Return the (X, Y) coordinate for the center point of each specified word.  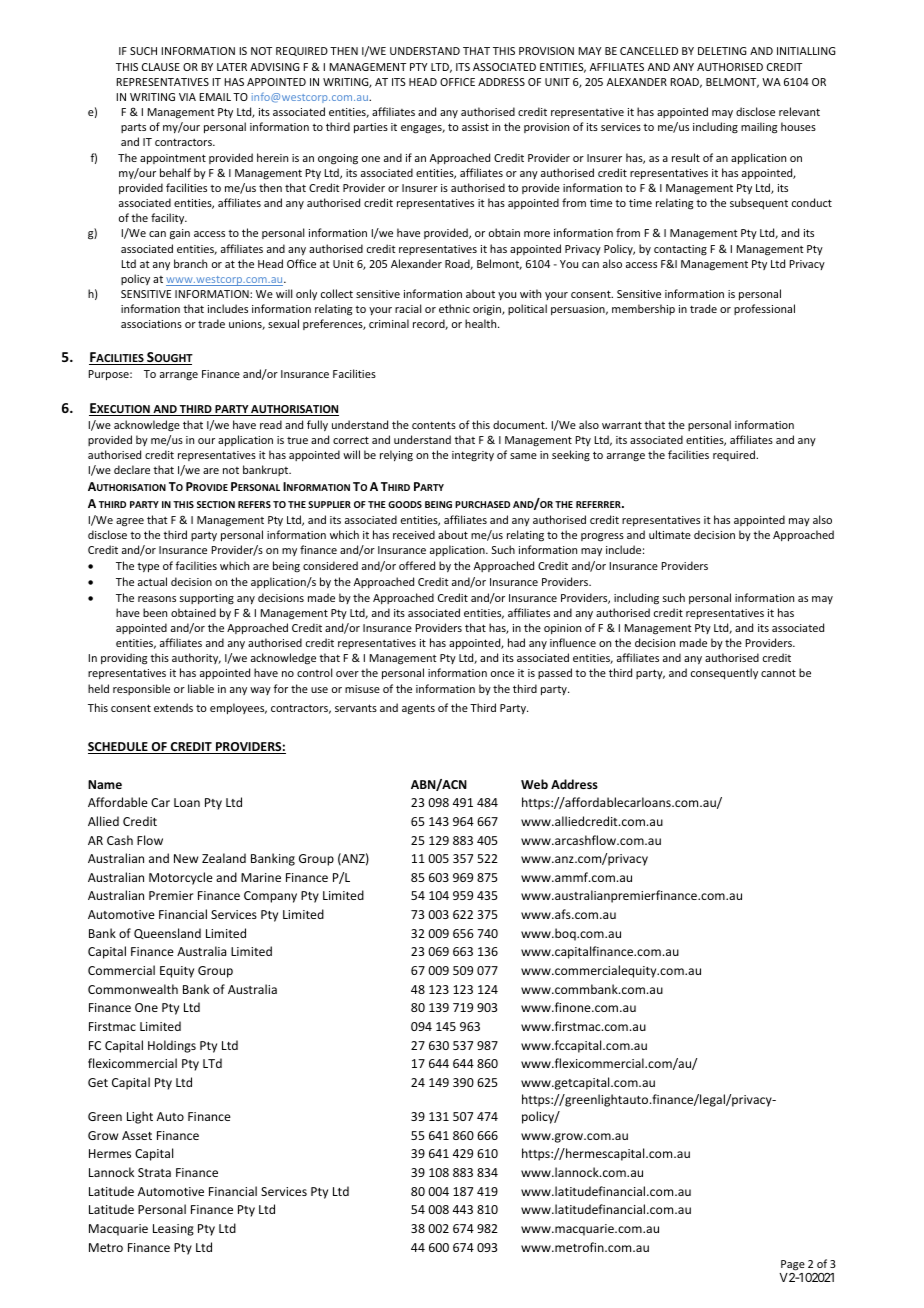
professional (764, 309)
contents (434, 425)
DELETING (722, 51)
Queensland (167, 933)
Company (270, 897)
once (502, 674)
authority (196, 658)
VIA (187, 97)
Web (534, 784)
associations (151, 324)
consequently (724, 673)
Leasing (173, 1230)
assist (475, 127)
